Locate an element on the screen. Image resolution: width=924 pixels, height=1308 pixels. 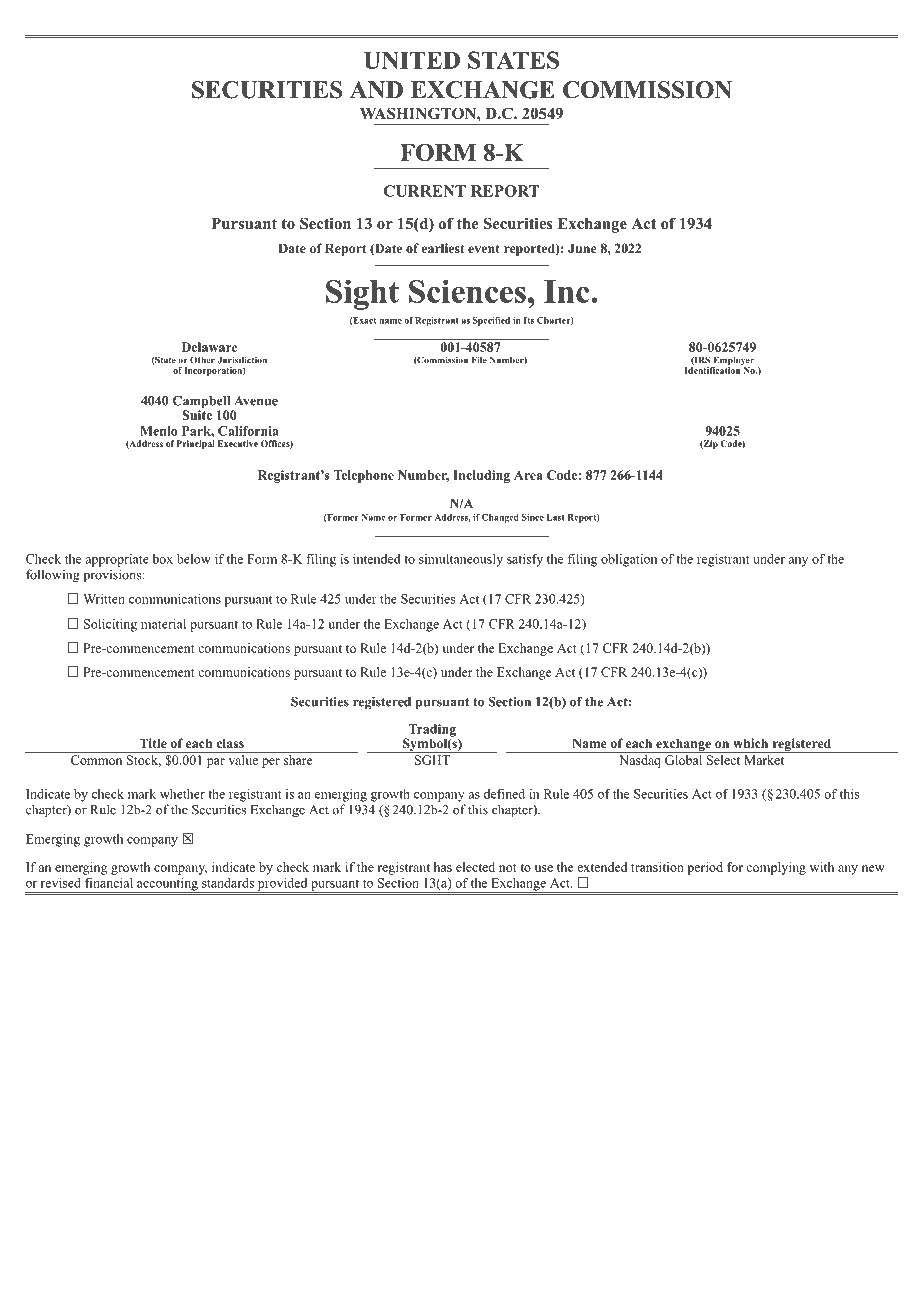
obligation is located at coordinates (629, 560).
